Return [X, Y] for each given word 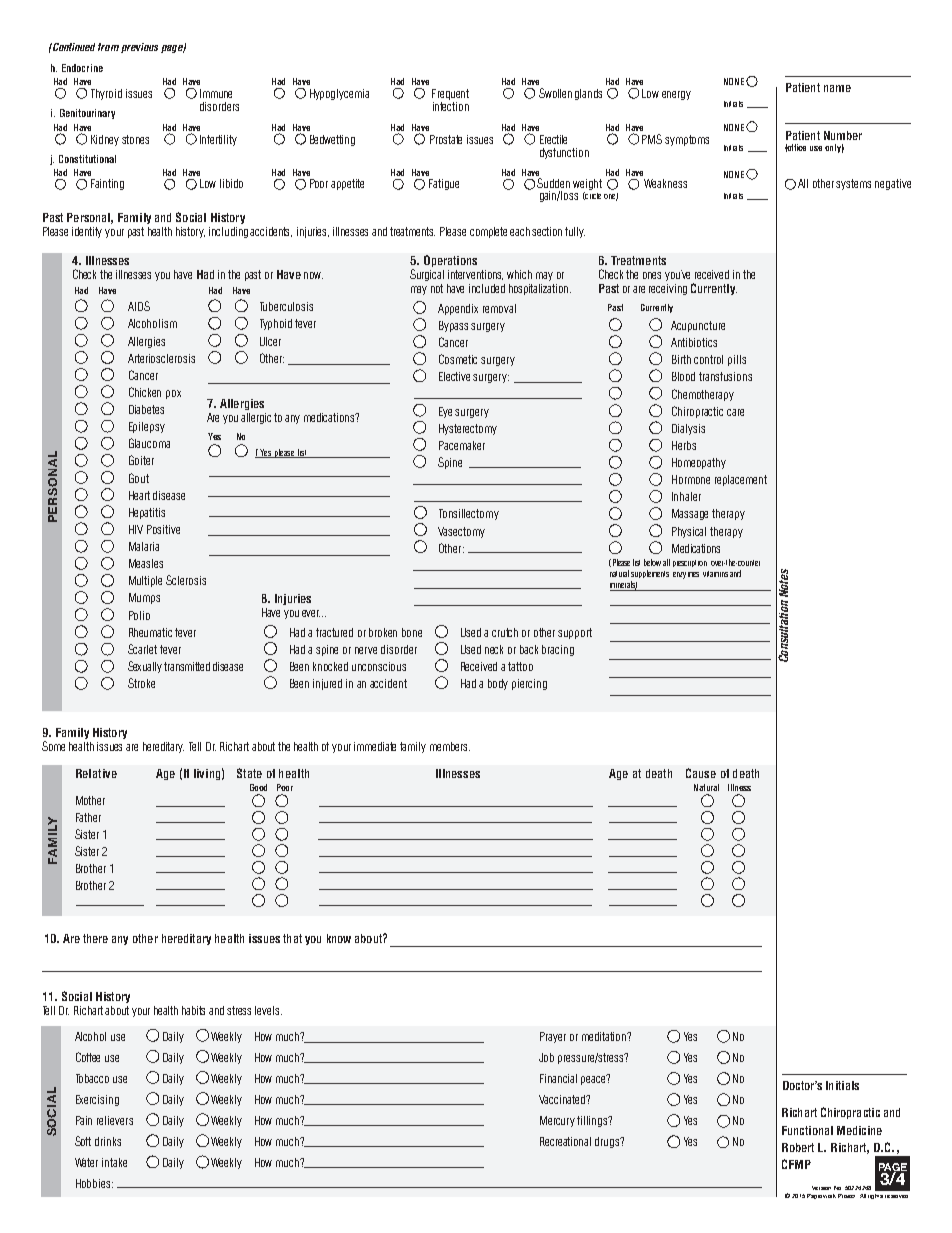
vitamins [715, 574]
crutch [505, 632]
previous [139, 48]
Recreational [565, 1141]
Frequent [450, 96]
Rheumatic [150, 632]
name [837, 88]
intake [114, 1162]
